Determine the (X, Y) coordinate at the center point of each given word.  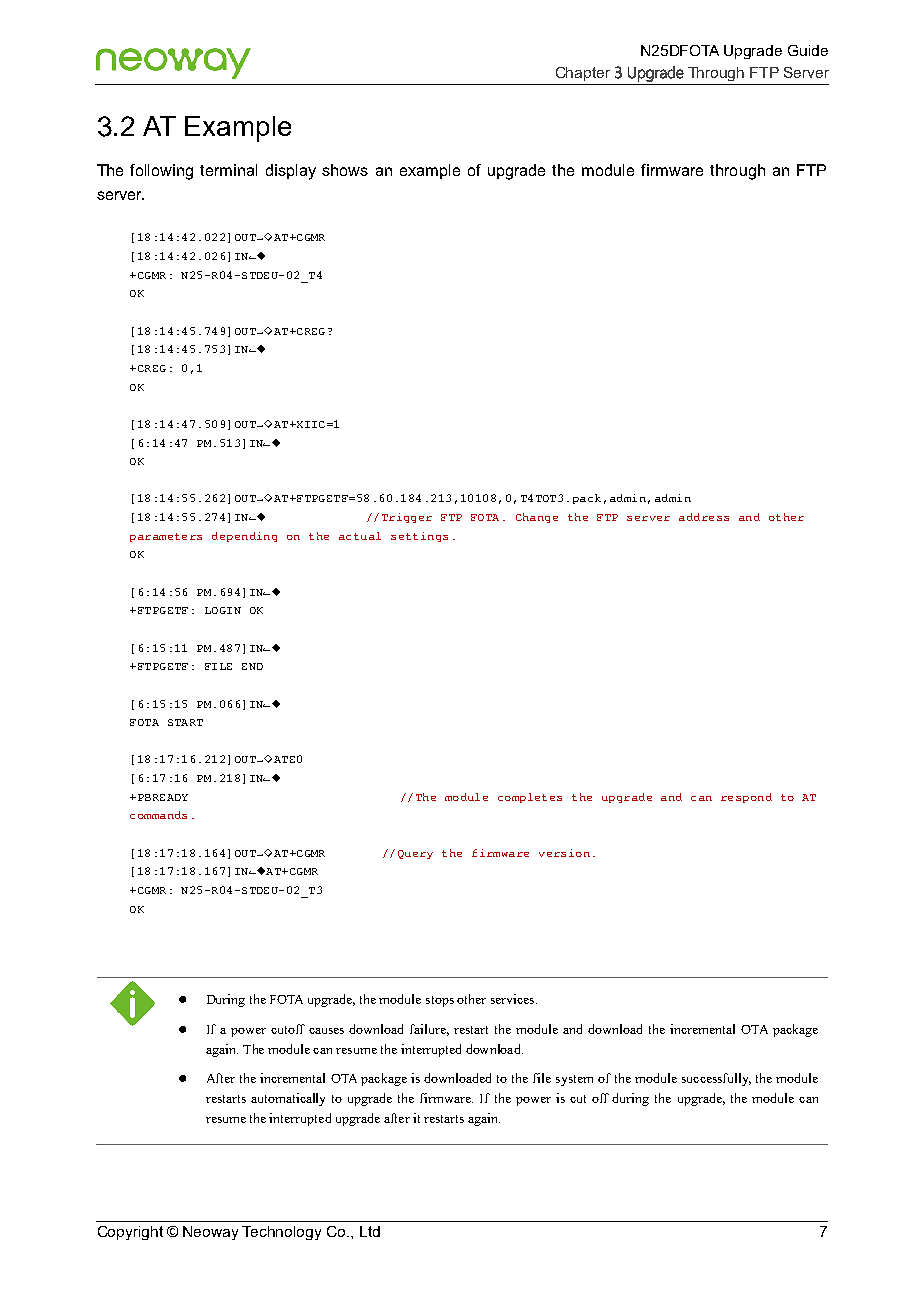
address (704, 517)
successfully (716, 1079)
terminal (228, 170)
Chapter (583, 74)
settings (419, 537)
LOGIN (223, 610)
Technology (281, 1233)
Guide (808, 50)
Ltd (370, 1231)
